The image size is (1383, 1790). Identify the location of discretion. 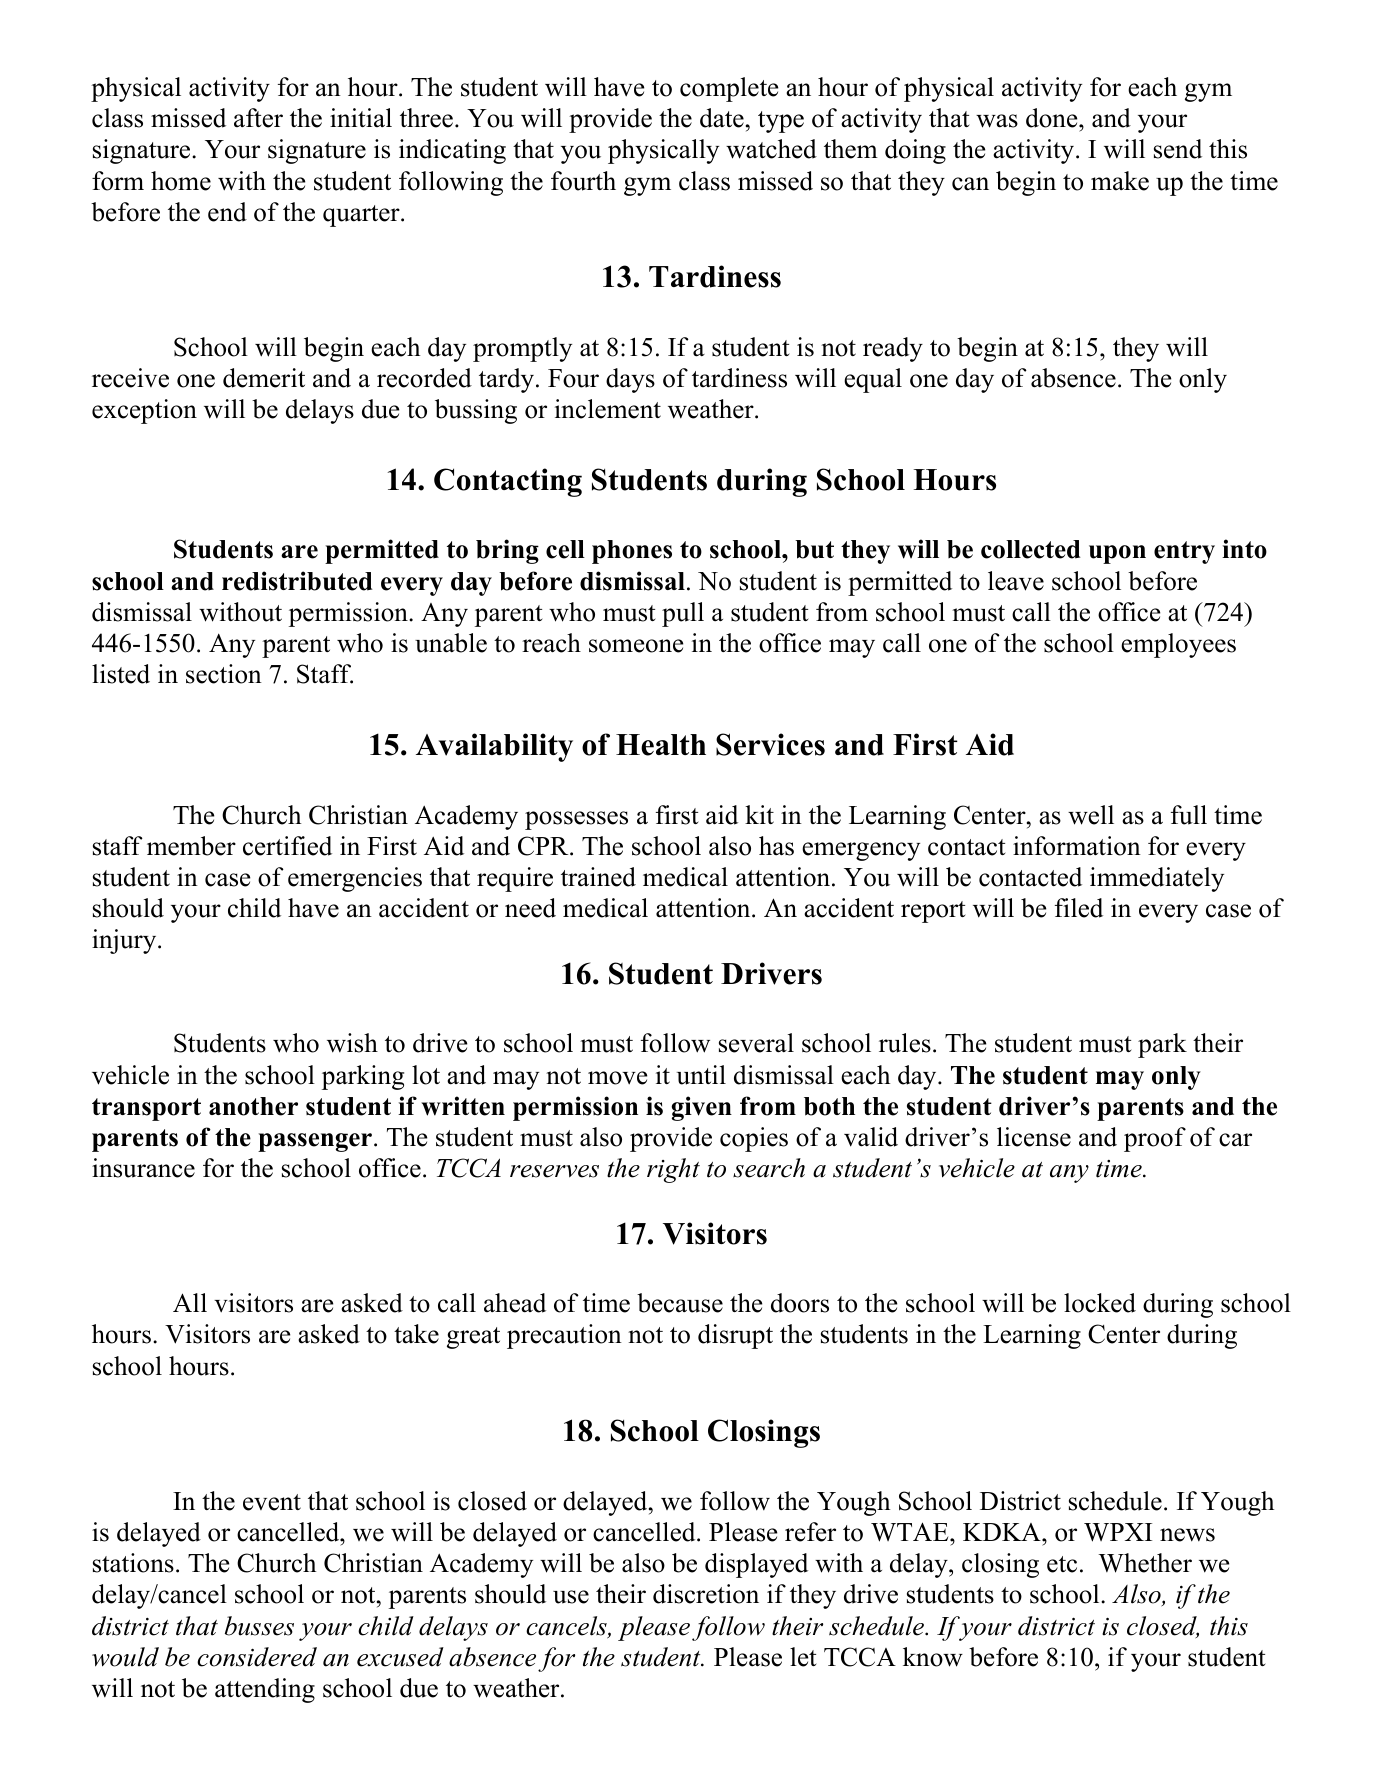
(706, 1594).
